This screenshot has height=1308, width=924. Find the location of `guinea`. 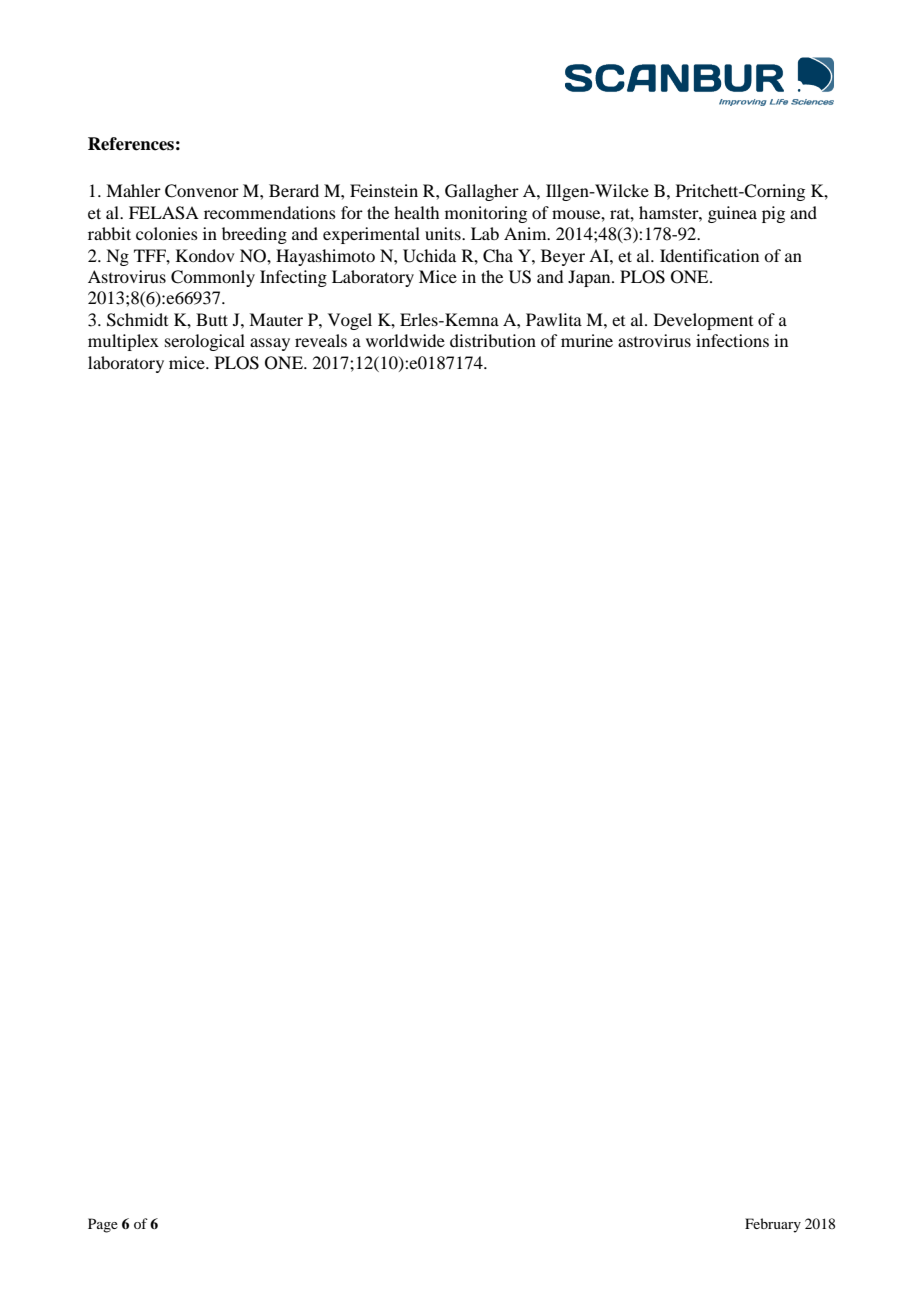

guinea is located at coordinates (732, 214).
